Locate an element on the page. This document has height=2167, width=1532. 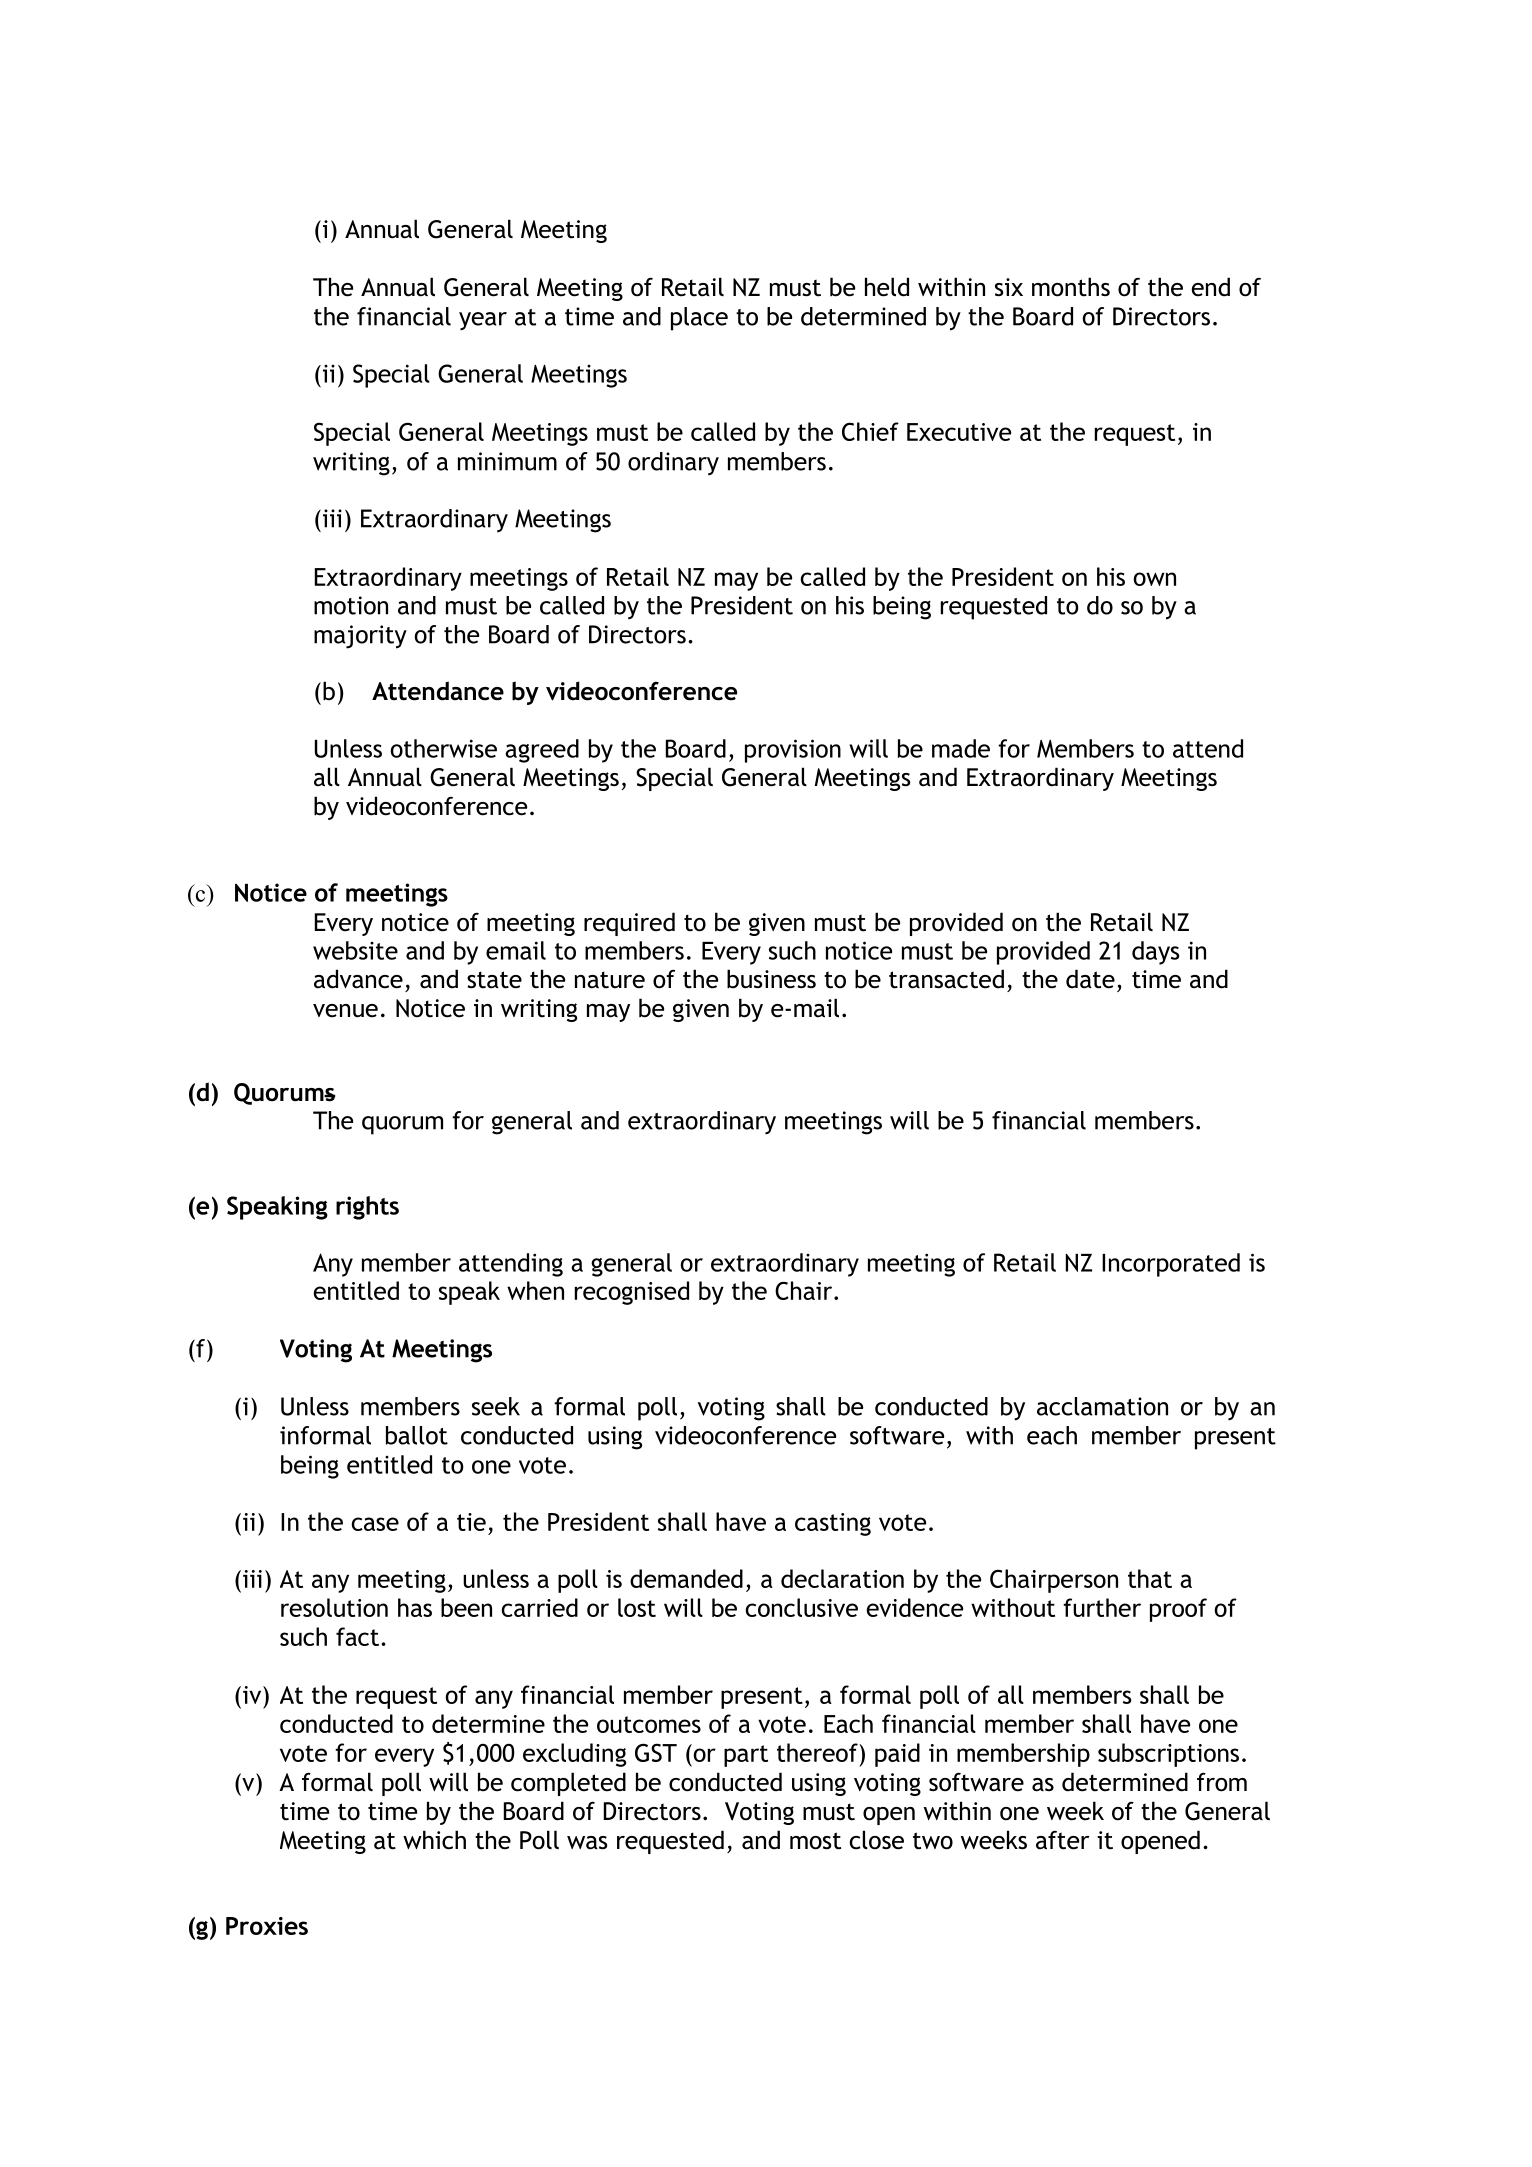
venue is located at coordinates (345, 1011).
